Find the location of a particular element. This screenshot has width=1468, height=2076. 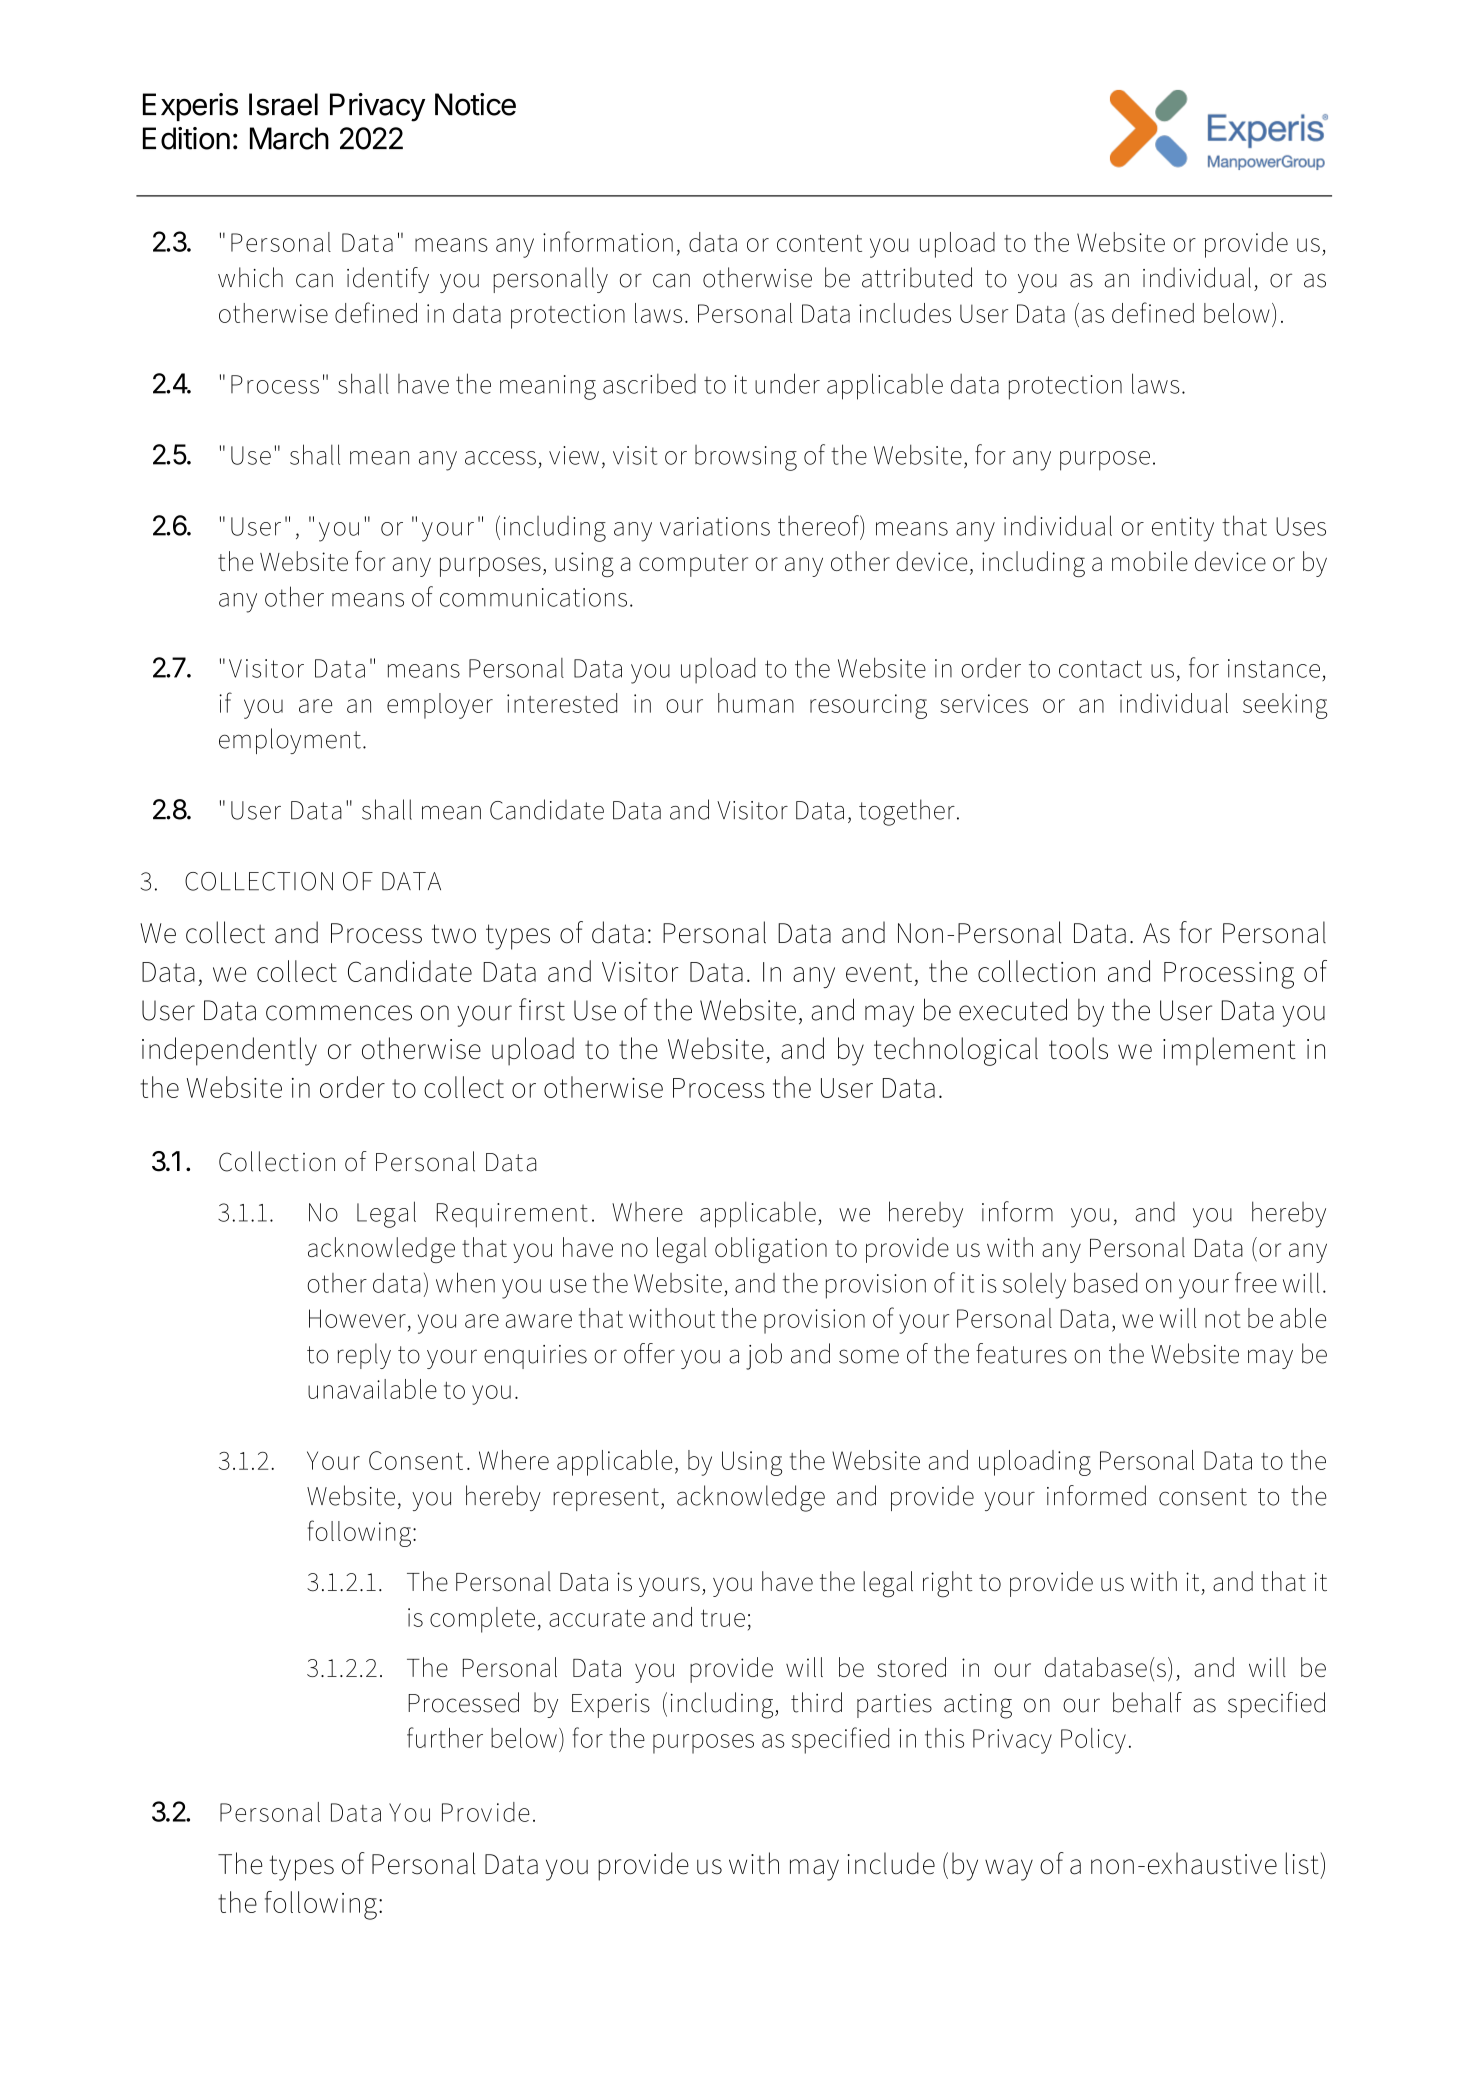

event is located at coordinates (879, 972).
